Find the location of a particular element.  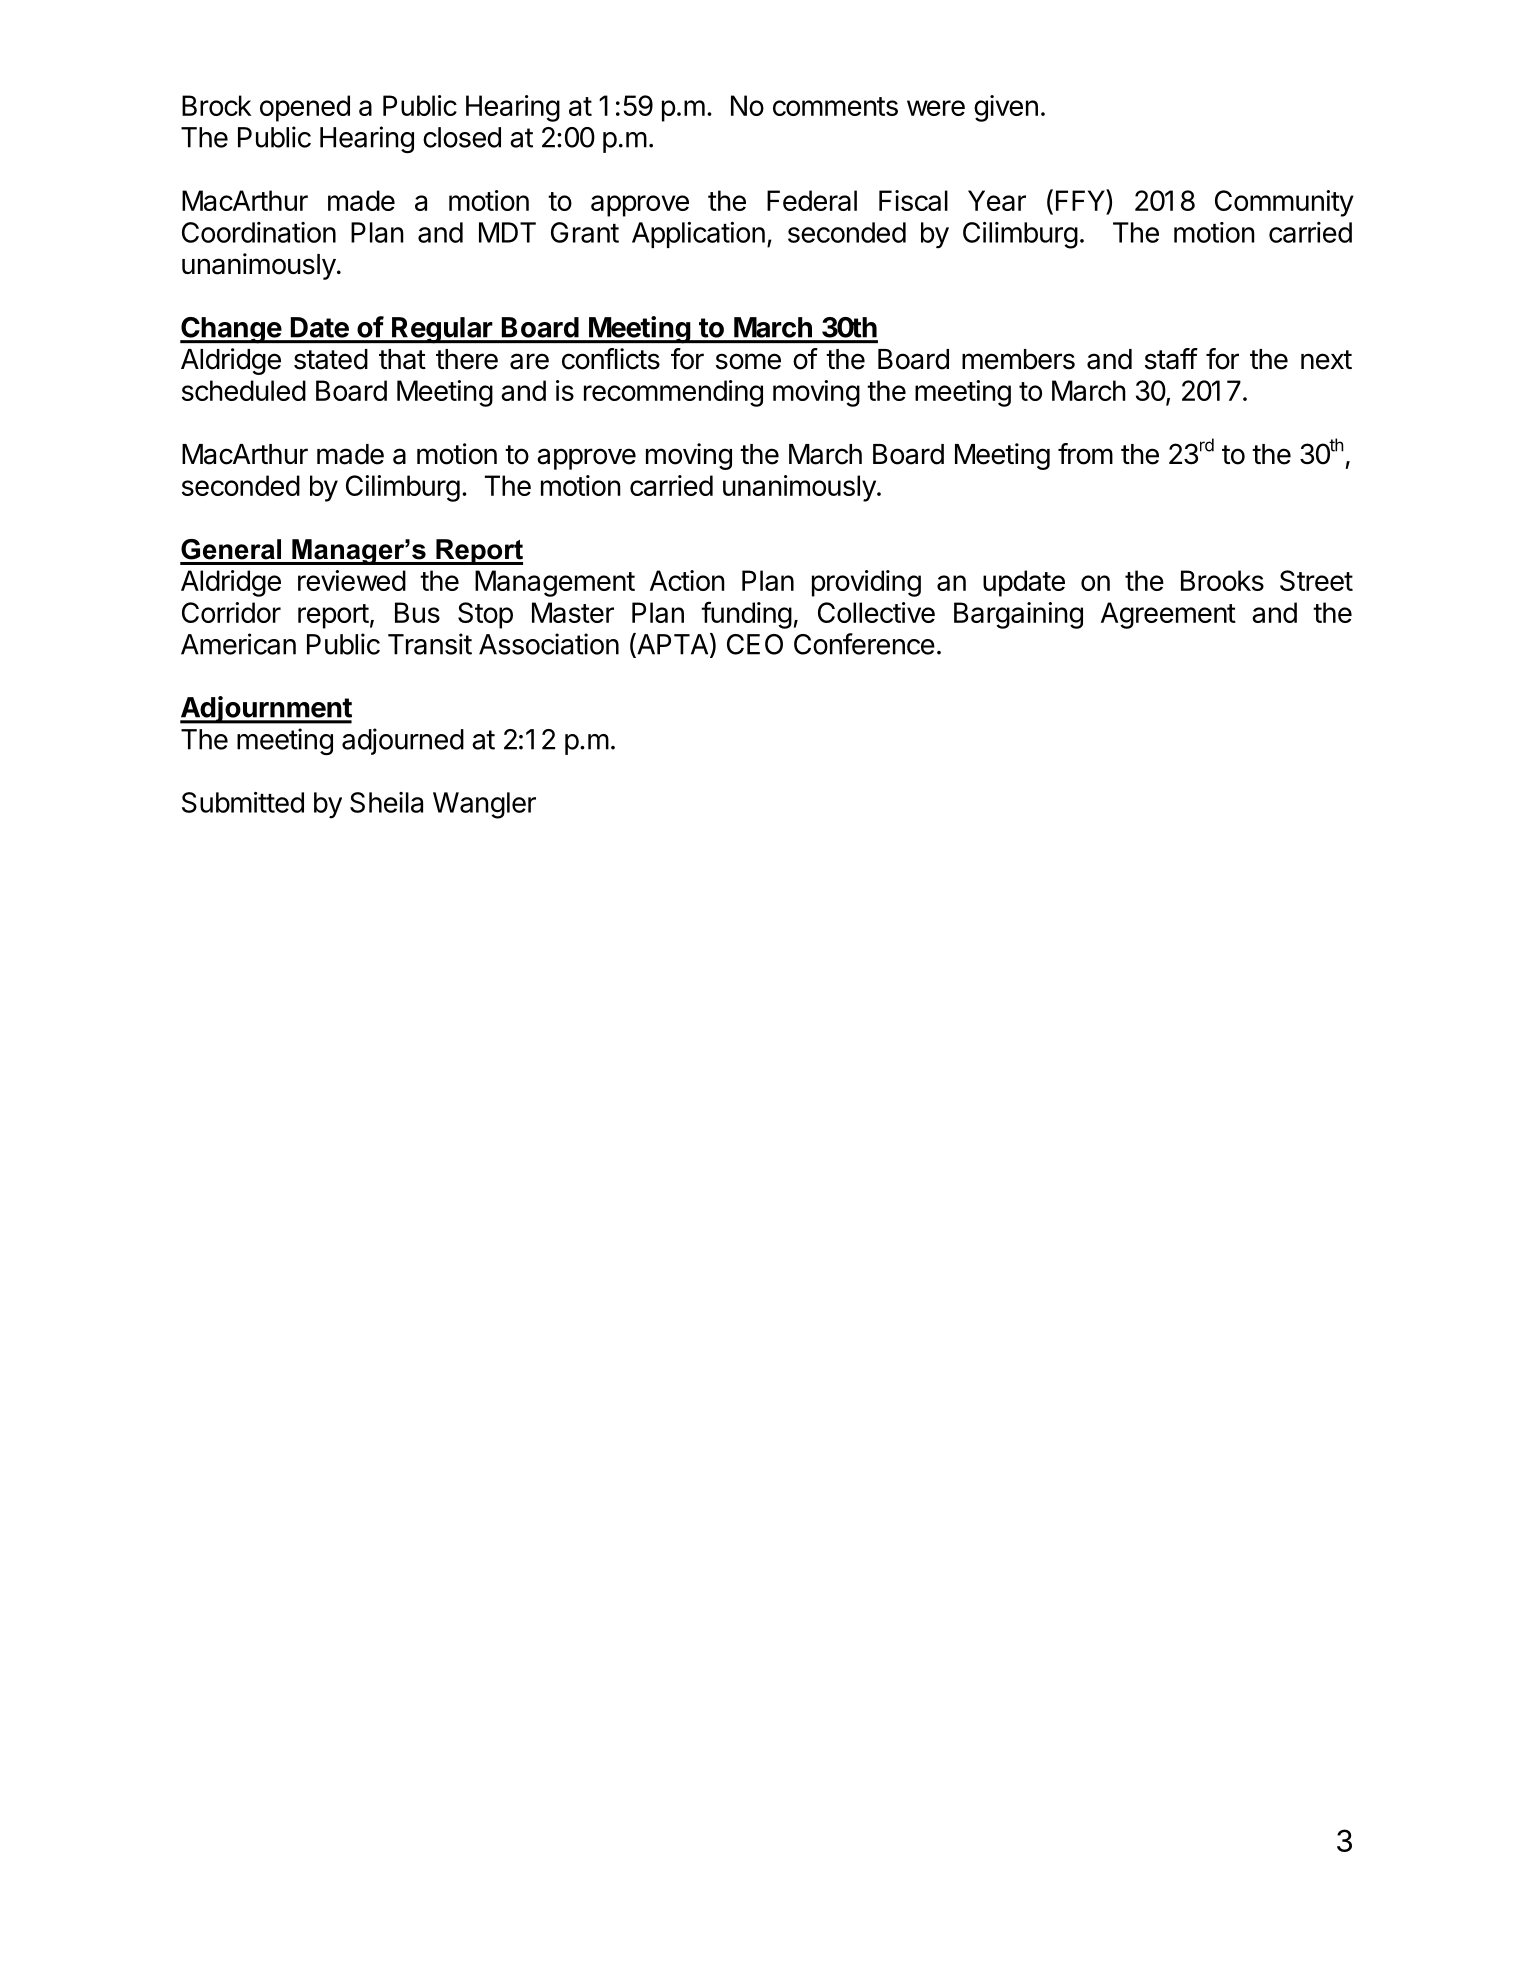

opened is located at coordinates (305, 108).
